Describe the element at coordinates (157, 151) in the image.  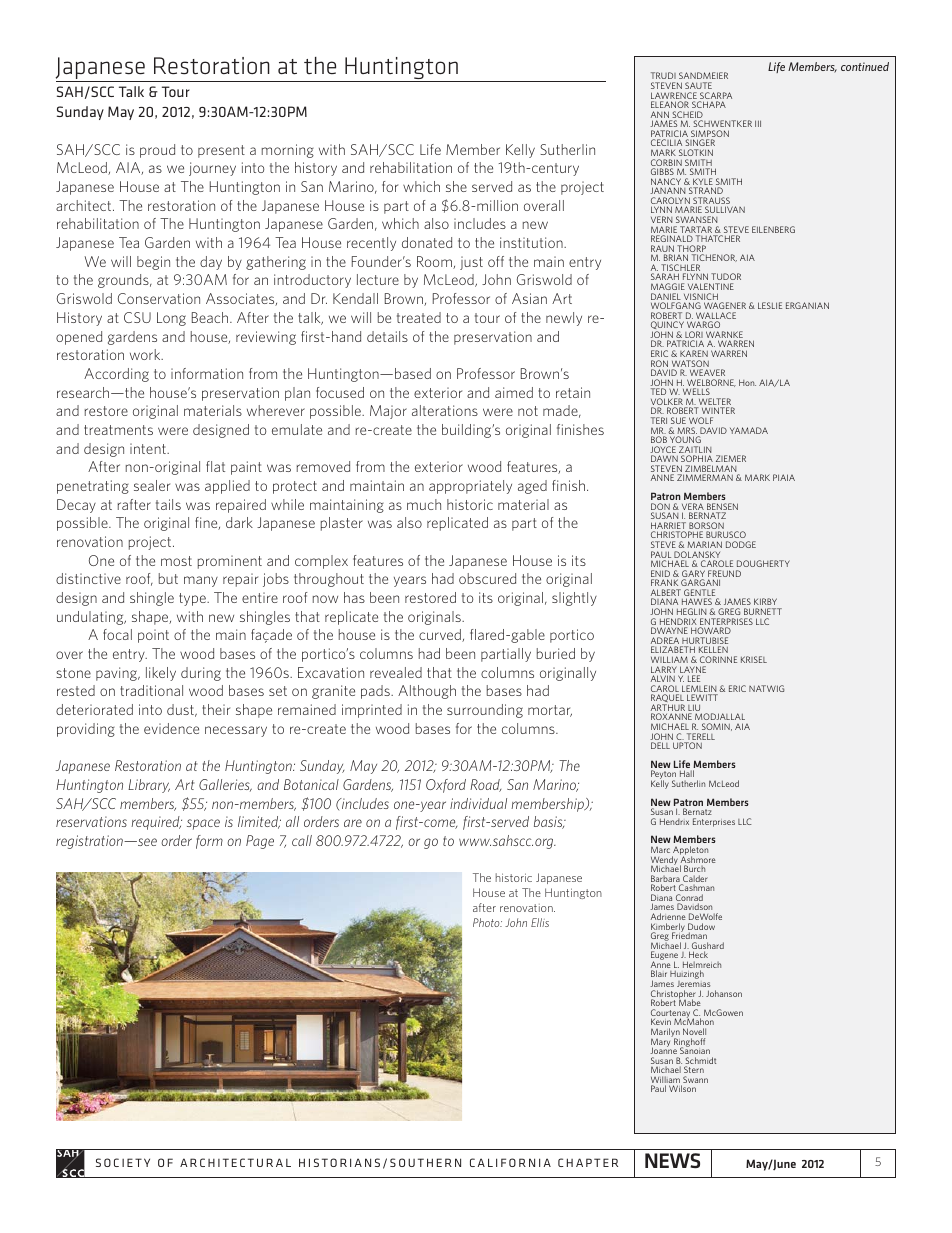
I see `proud` at that location.
